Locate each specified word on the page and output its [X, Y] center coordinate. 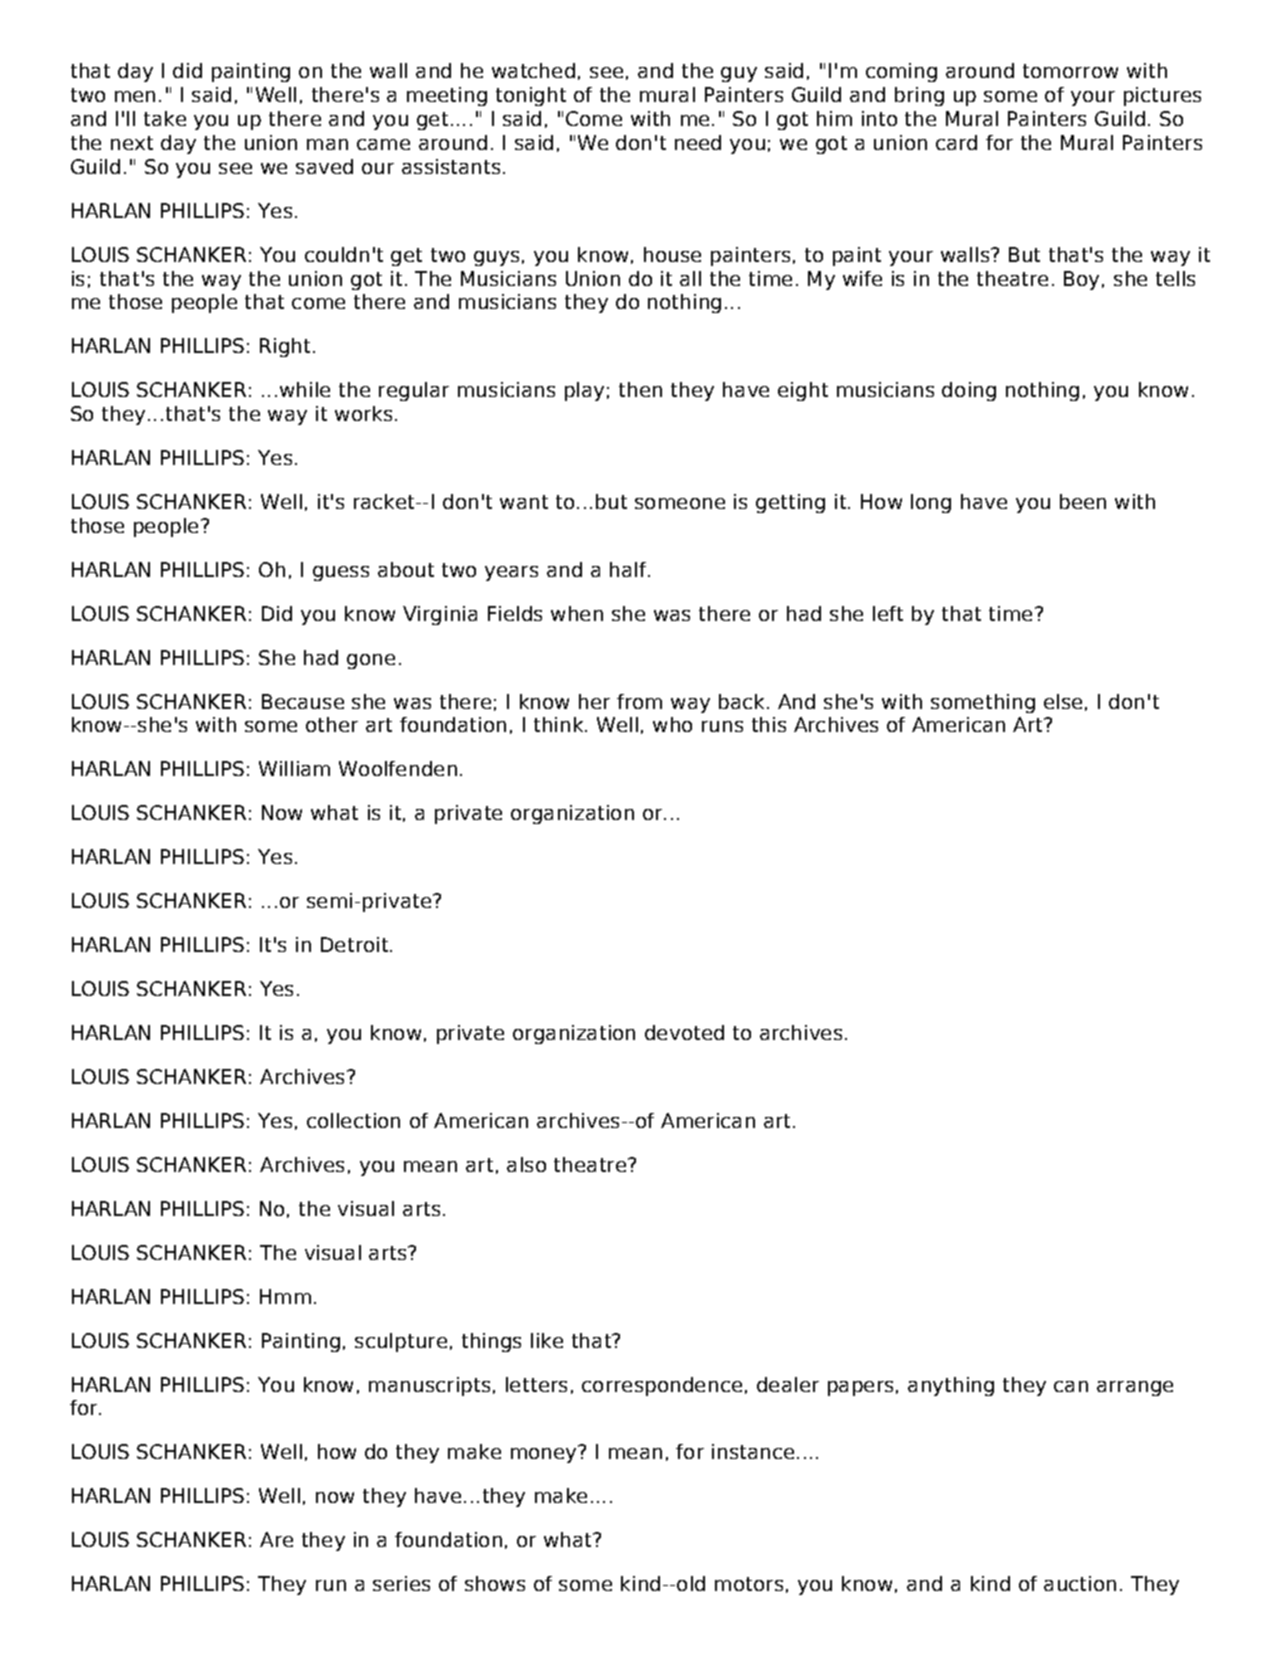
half [629, 569]
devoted [684, 1032]
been [1083, 501]
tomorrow [1070, 71]
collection [353, 1120]
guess [341, 573]
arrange [1135, 1388]
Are [276, 1539]
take [165, 118]
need [698, 142]
